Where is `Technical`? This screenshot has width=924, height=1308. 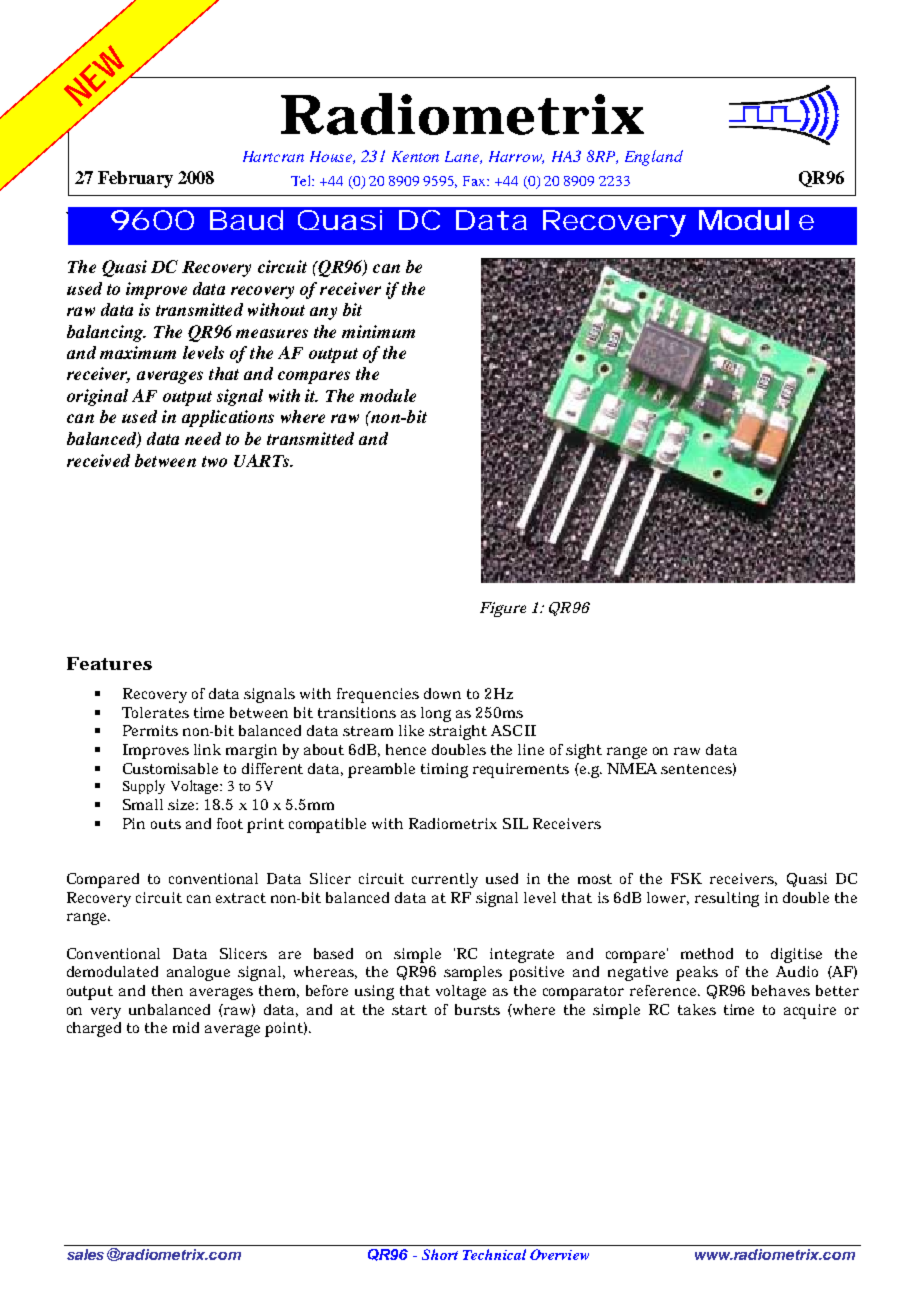
Technical is located at coordinates (494, 1254).
